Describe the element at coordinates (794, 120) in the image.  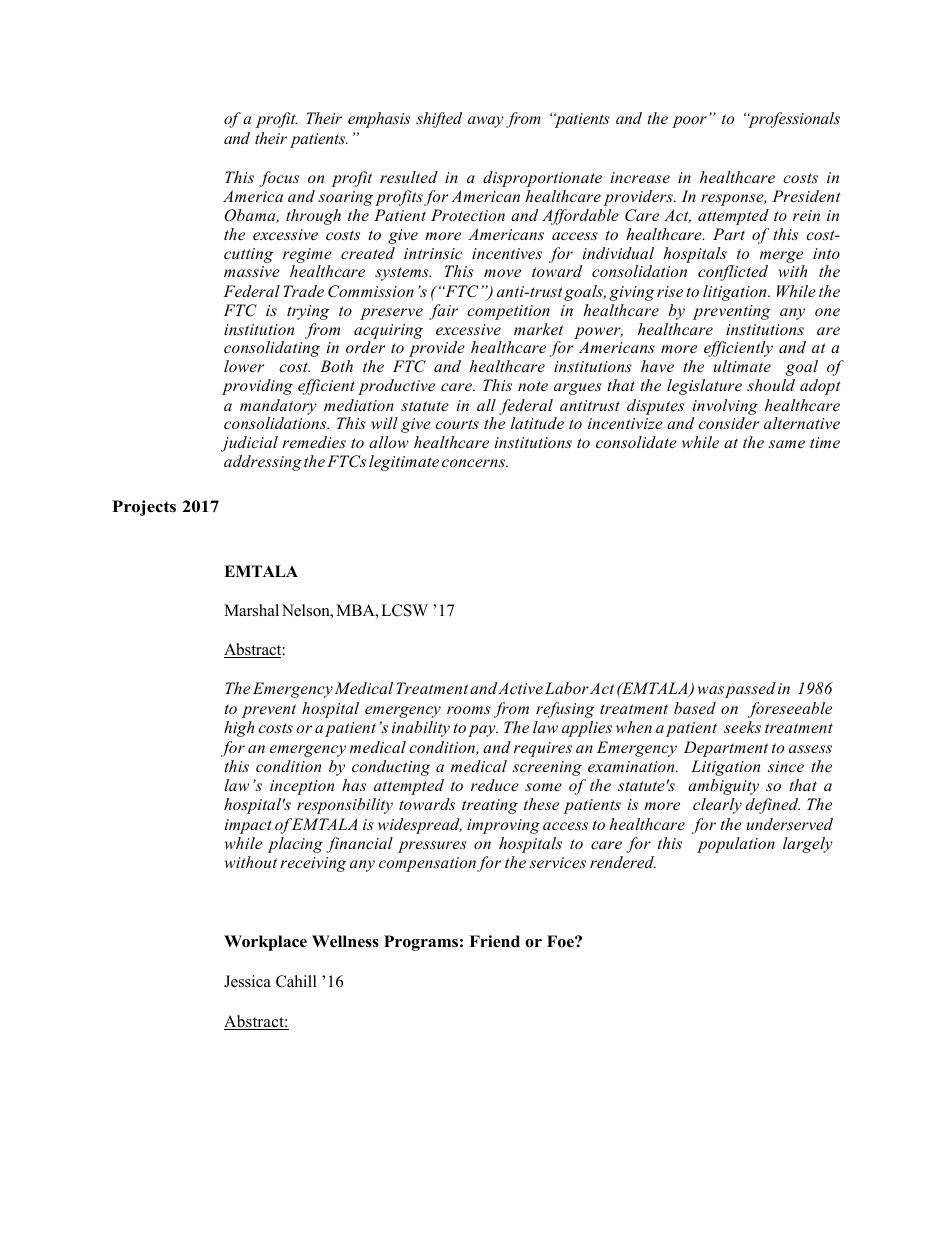
I see `professionals` at that location.
